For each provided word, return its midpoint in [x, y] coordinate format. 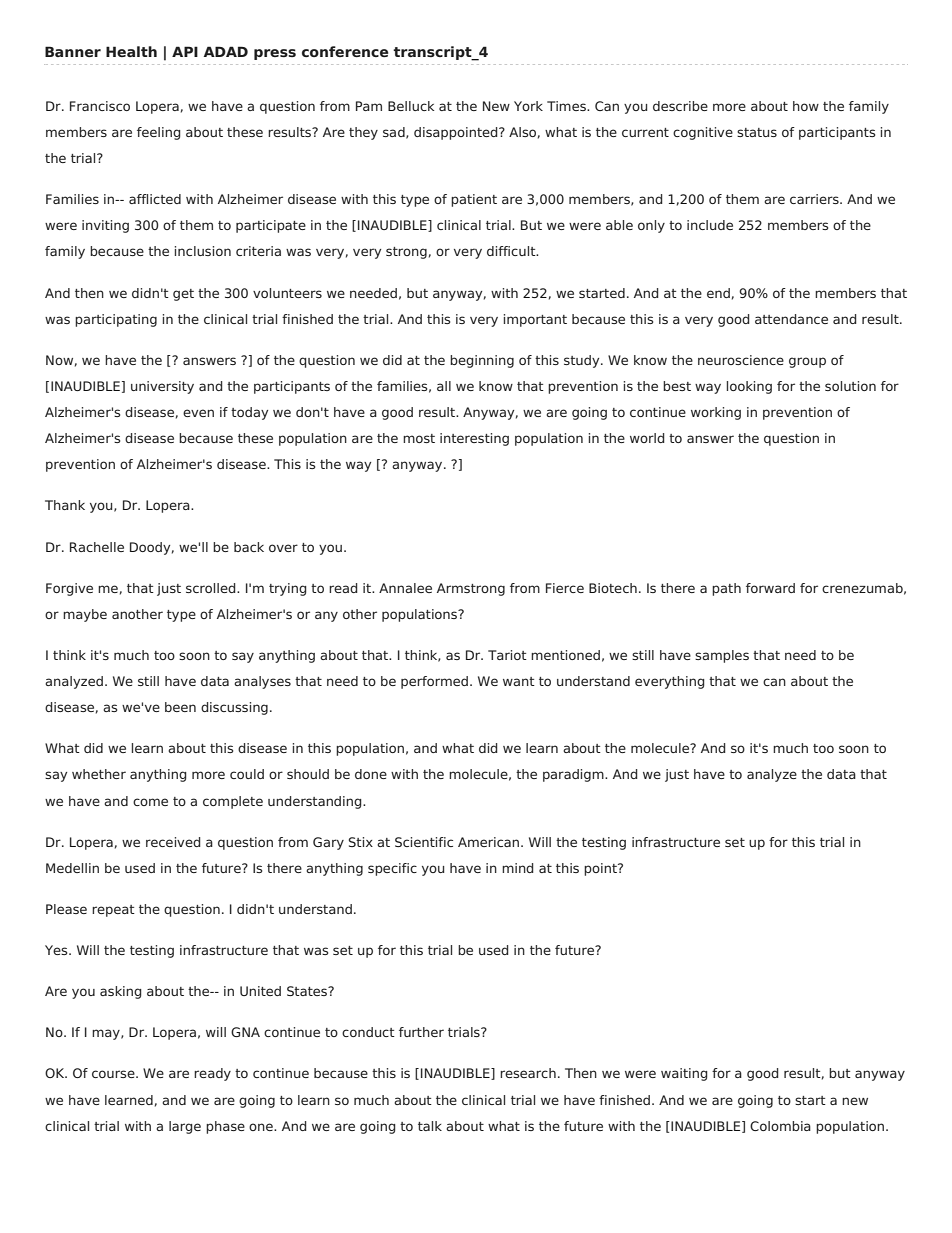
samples [722, 656]
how [806, 106]
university [162, 387]
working [716, 413]
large [185, 1127]
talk [430, 1126]
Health [131, 51]
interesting [474, 439]
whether [99, 774]
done [371, 774]
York [528, 106]
